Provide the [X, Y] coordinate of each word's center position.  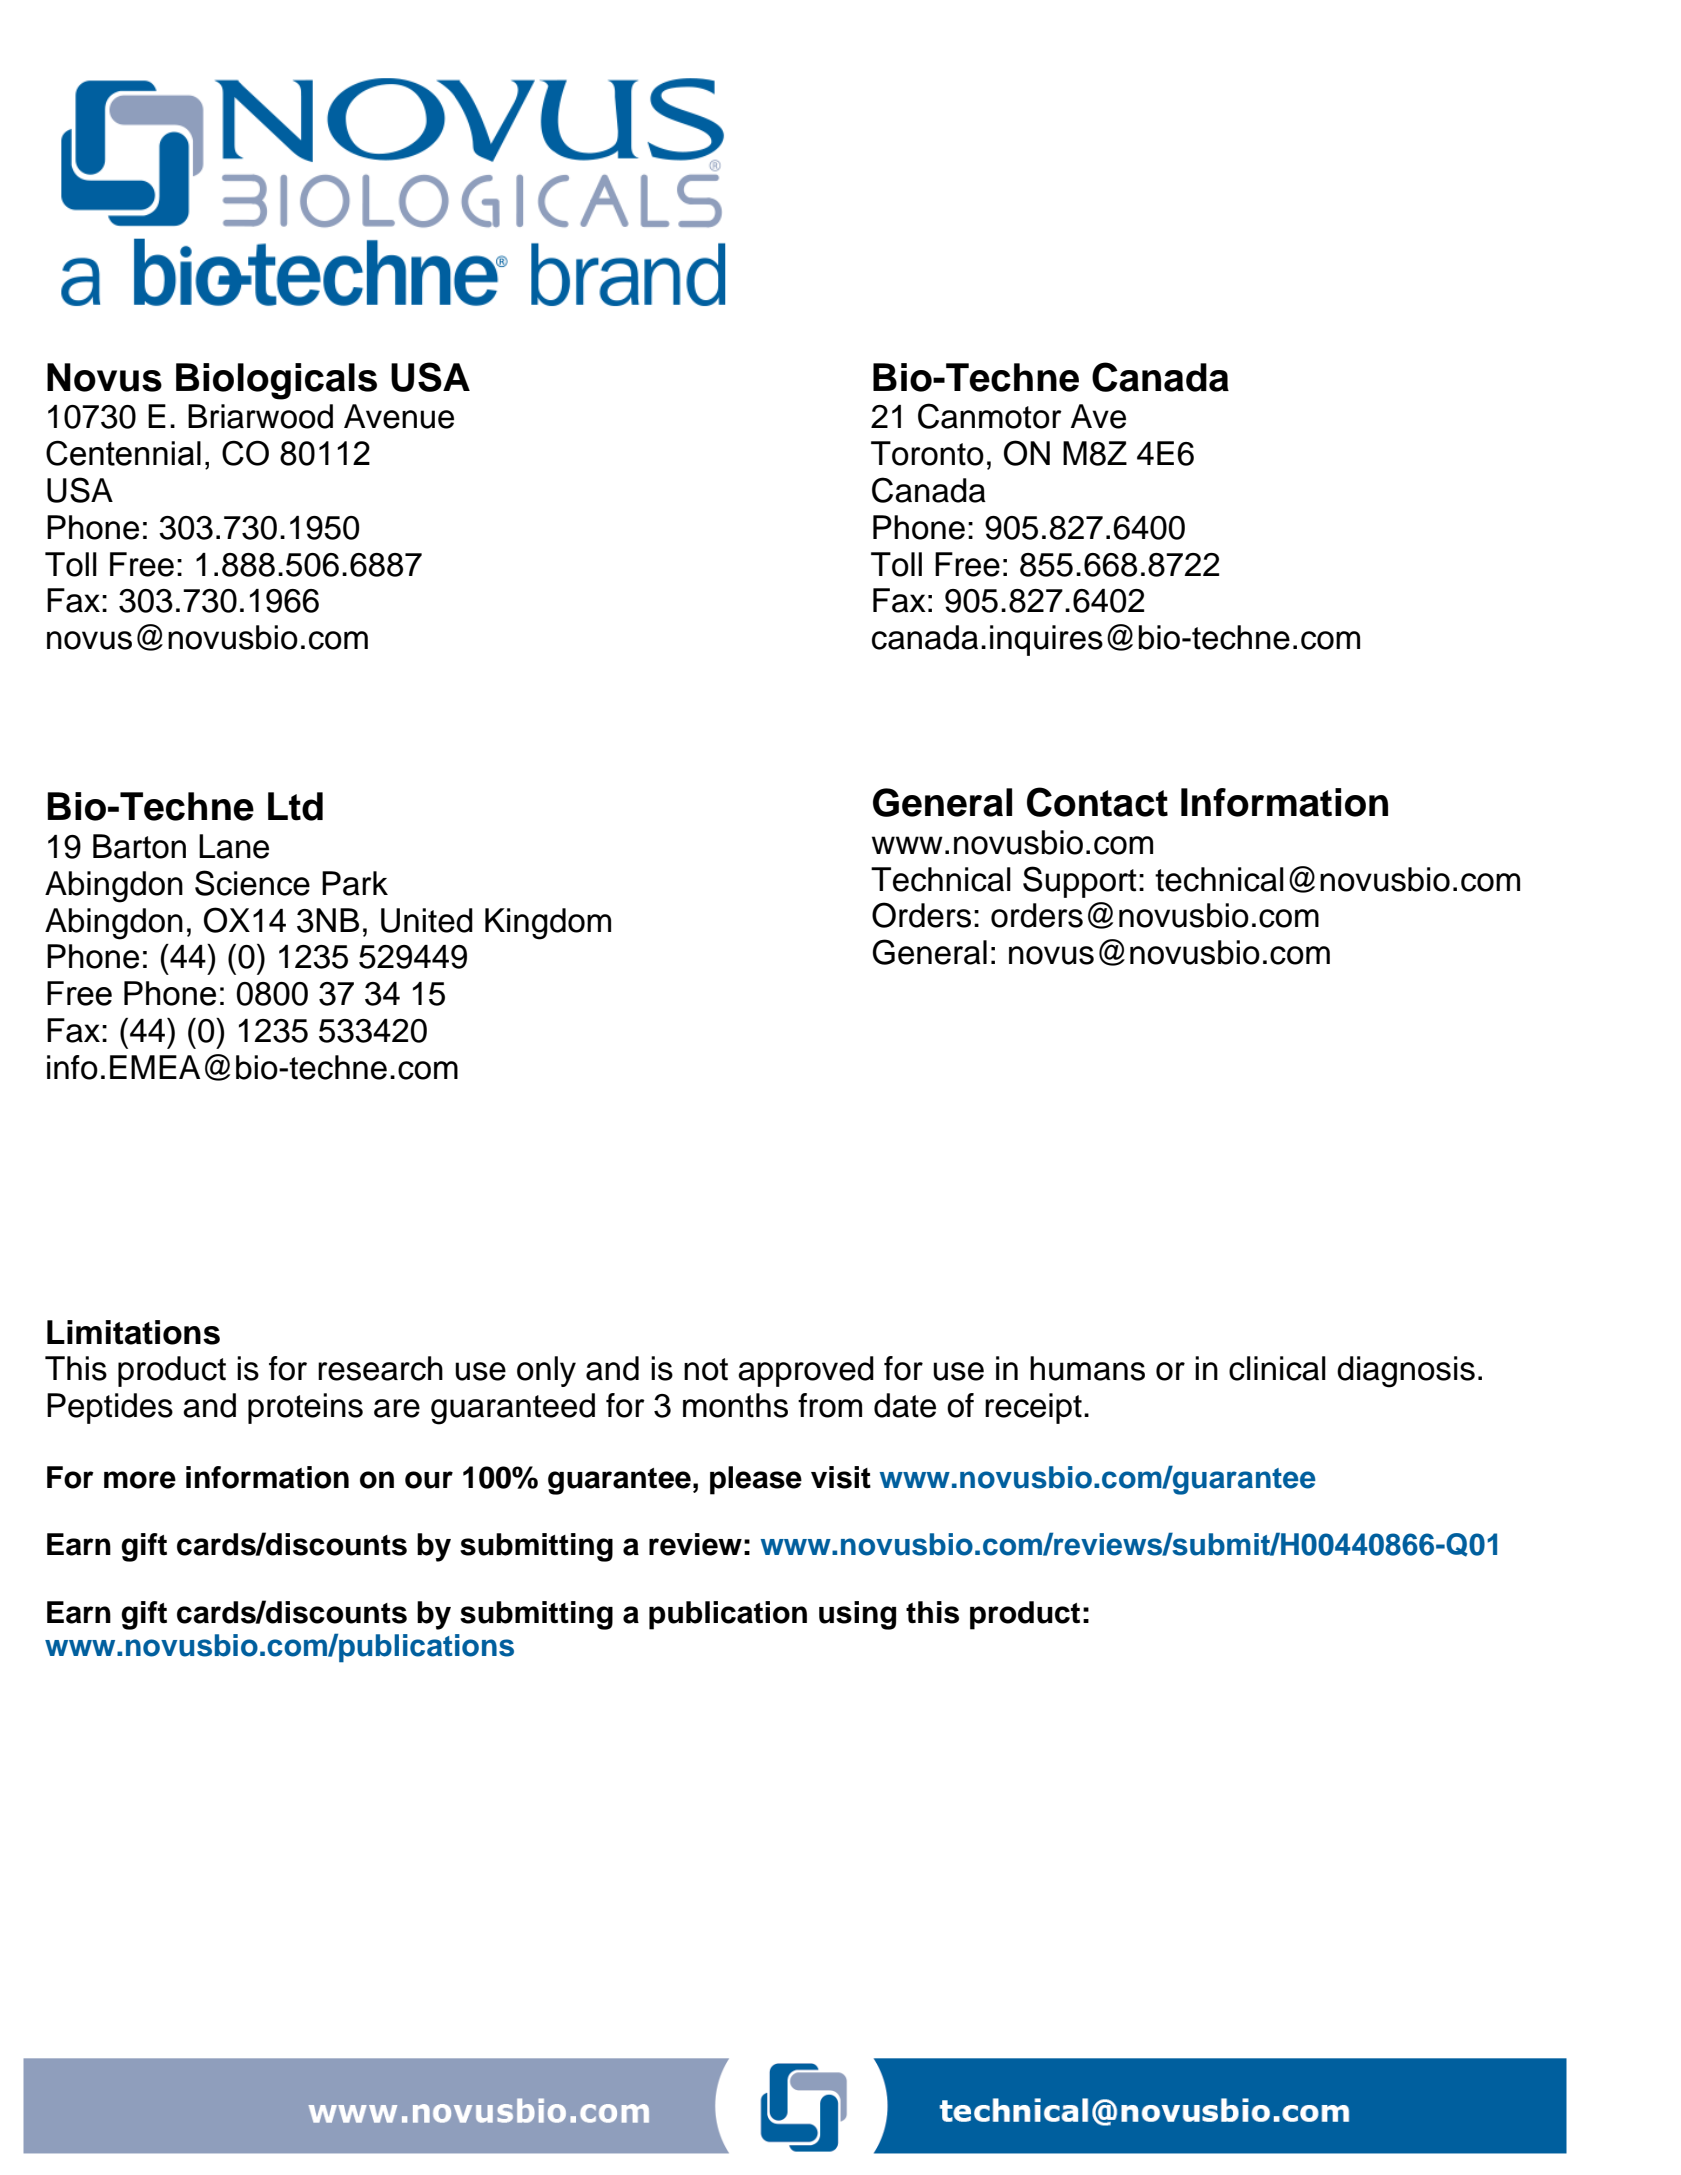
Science [252, 883]
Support [1080, 882]
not [706, 1369]
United [427, 920]
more [140, 1480]
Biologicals [276, 381]
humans [1087, 1368]
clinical [1277, 1368]
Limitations [133, 1332]
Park [355, 883]
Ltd [295, 806]
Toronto [927, 453]
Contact [1097, 802]
